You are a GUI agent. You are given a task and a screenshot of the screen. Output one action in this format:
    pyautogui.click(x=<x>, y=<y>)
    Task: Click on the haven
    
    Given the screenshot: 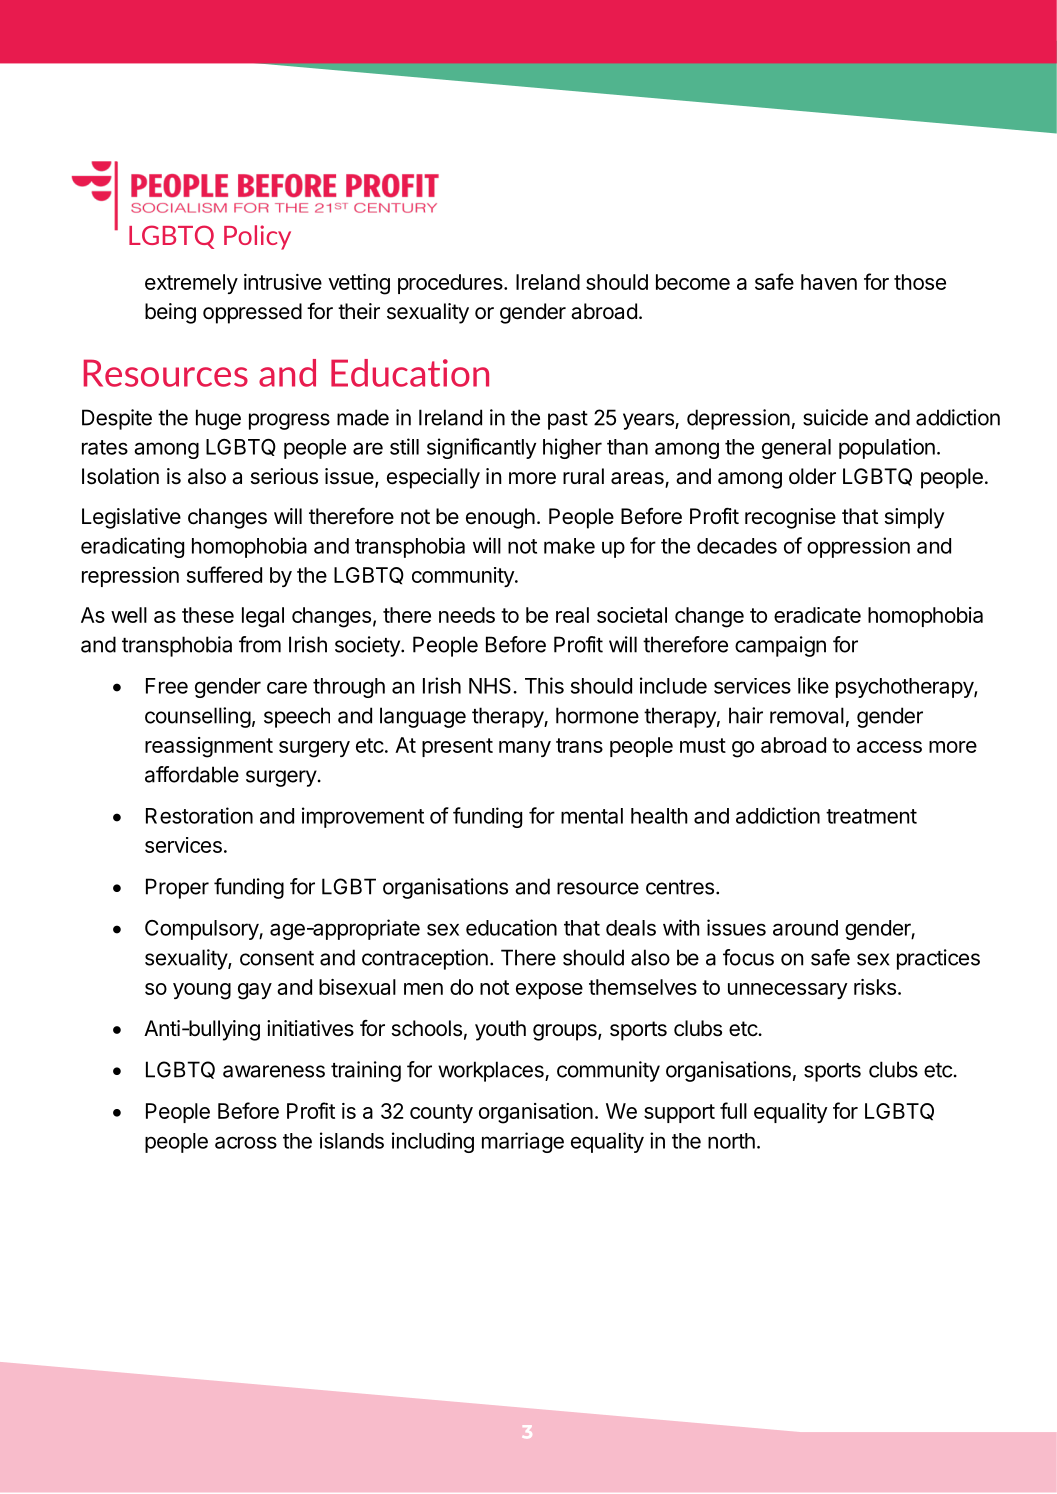 What is the action you would take?
    pyautogui.click(x=829, y=282)
